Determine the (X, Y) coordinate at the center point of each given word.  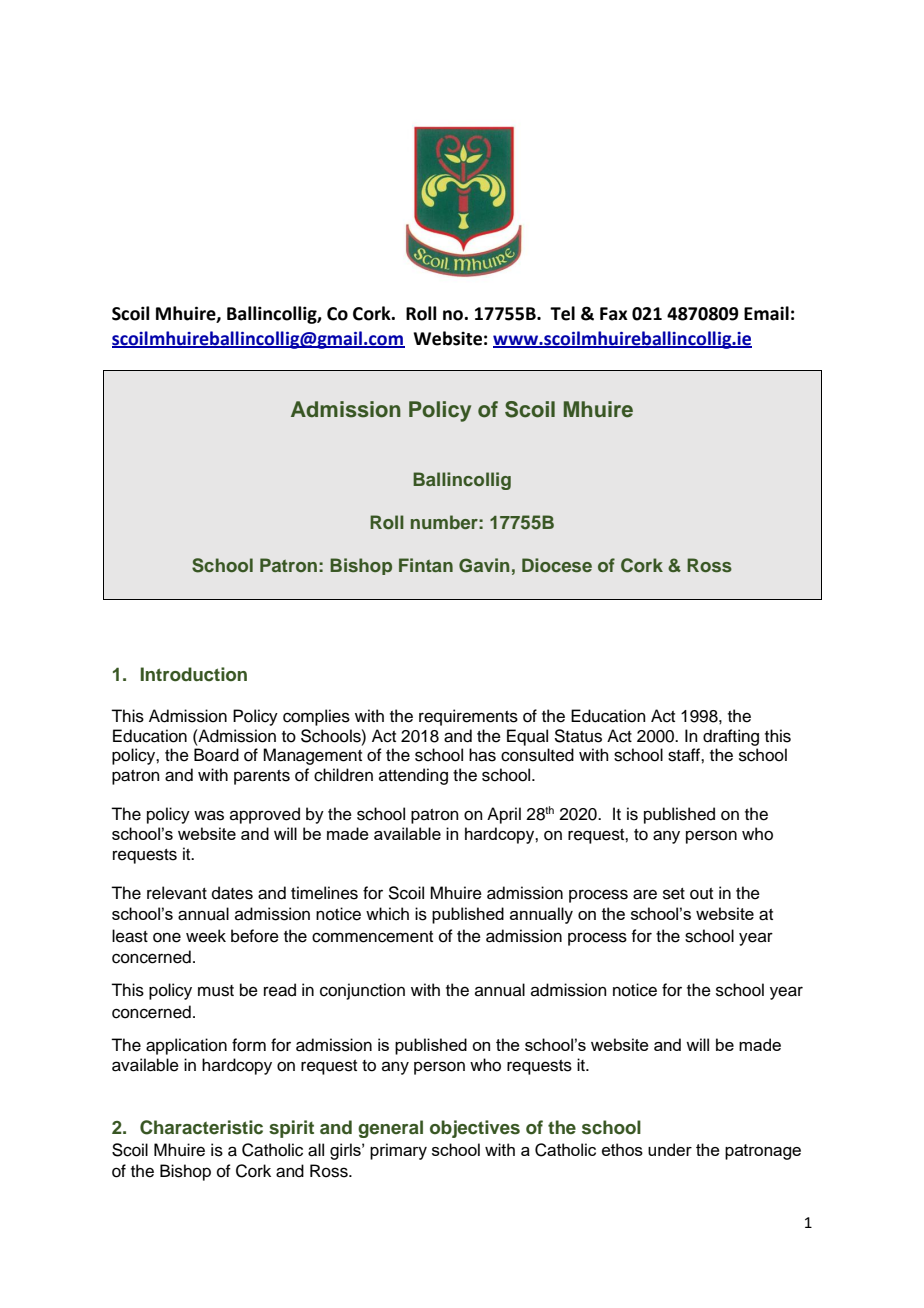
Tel (562, 313)
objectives (475, 1129)
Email (766, 313)
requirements (468, 717)
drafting (731, 737)
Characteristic (201, 1127)
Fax (614, 314)
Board (216, 755)
